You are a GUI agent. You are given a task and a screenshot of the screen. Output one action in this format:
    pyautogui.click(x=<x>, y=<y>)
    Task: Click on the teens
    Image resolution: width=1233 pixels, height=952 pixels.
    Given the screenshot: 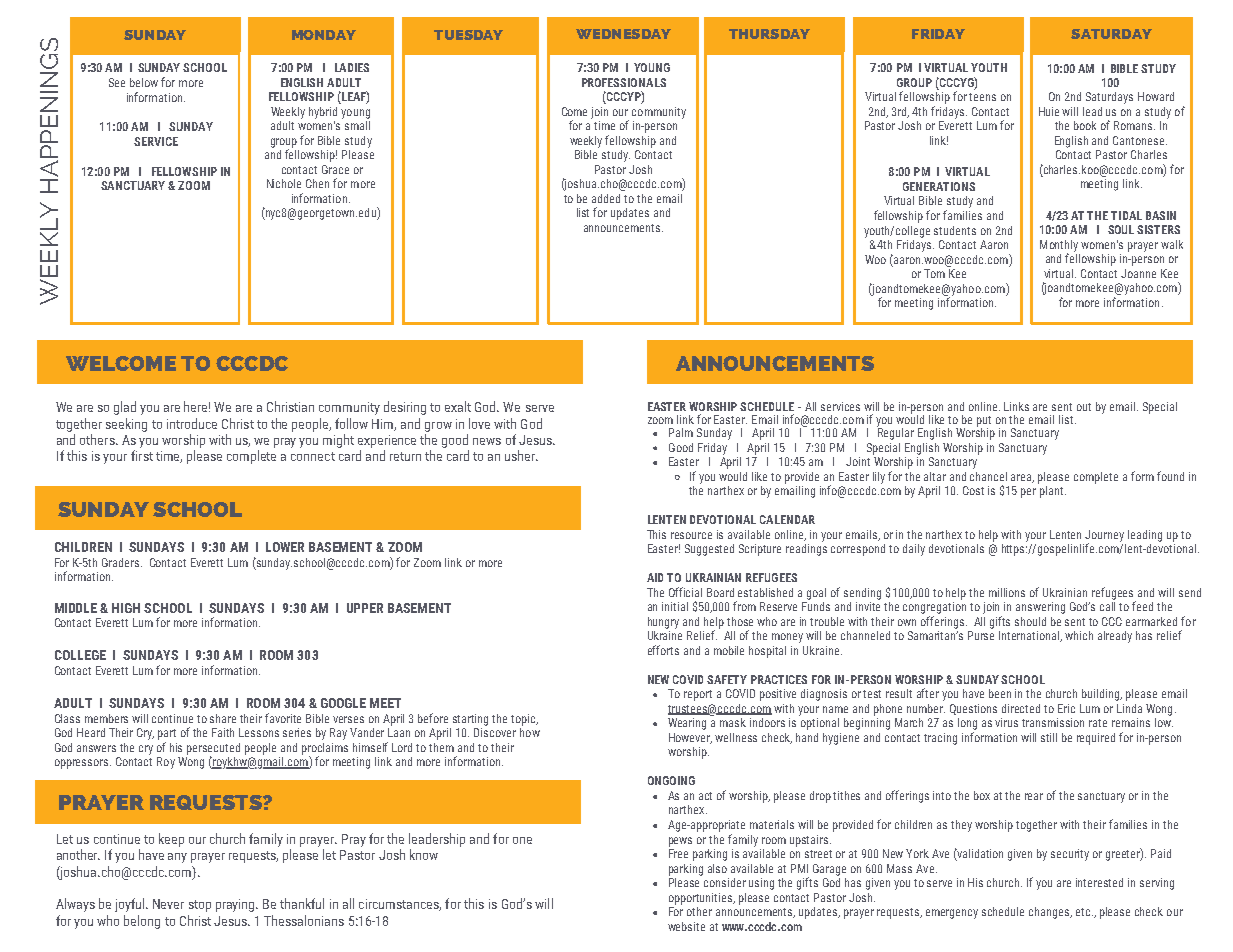 What is the action you would take?
    pyautogui.click(x=982, y=97)
